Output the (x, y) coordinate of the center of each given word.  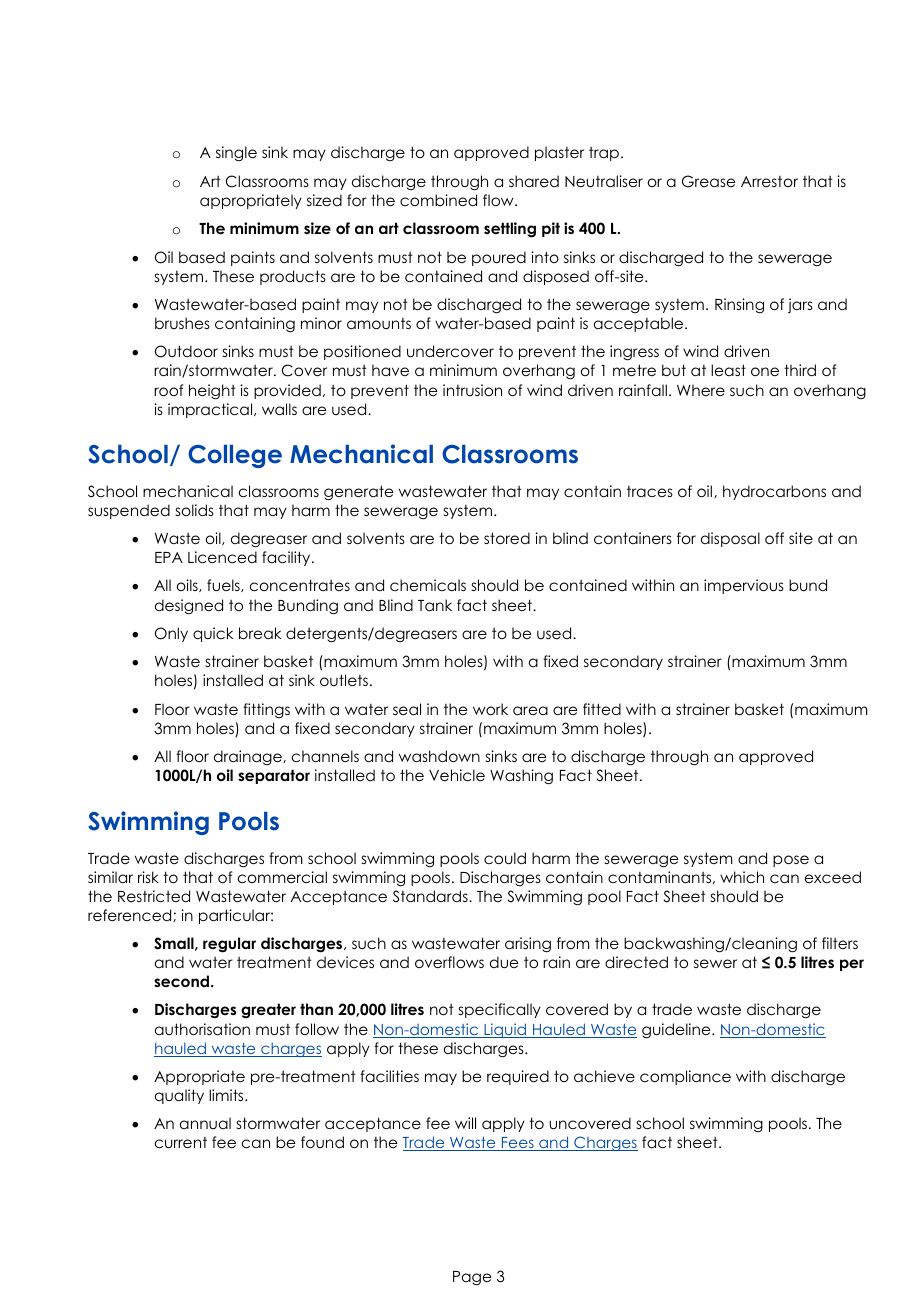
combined (438, 200)
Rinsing (739, 305)
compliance (685, 1077)
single (236, 153)
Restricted (154, 896)
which (742, 877)
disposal (730, 539)
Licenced (222, 557)
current (181, 1142)
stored (507, 538)
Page (472, 1278)
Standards (431, 896)
